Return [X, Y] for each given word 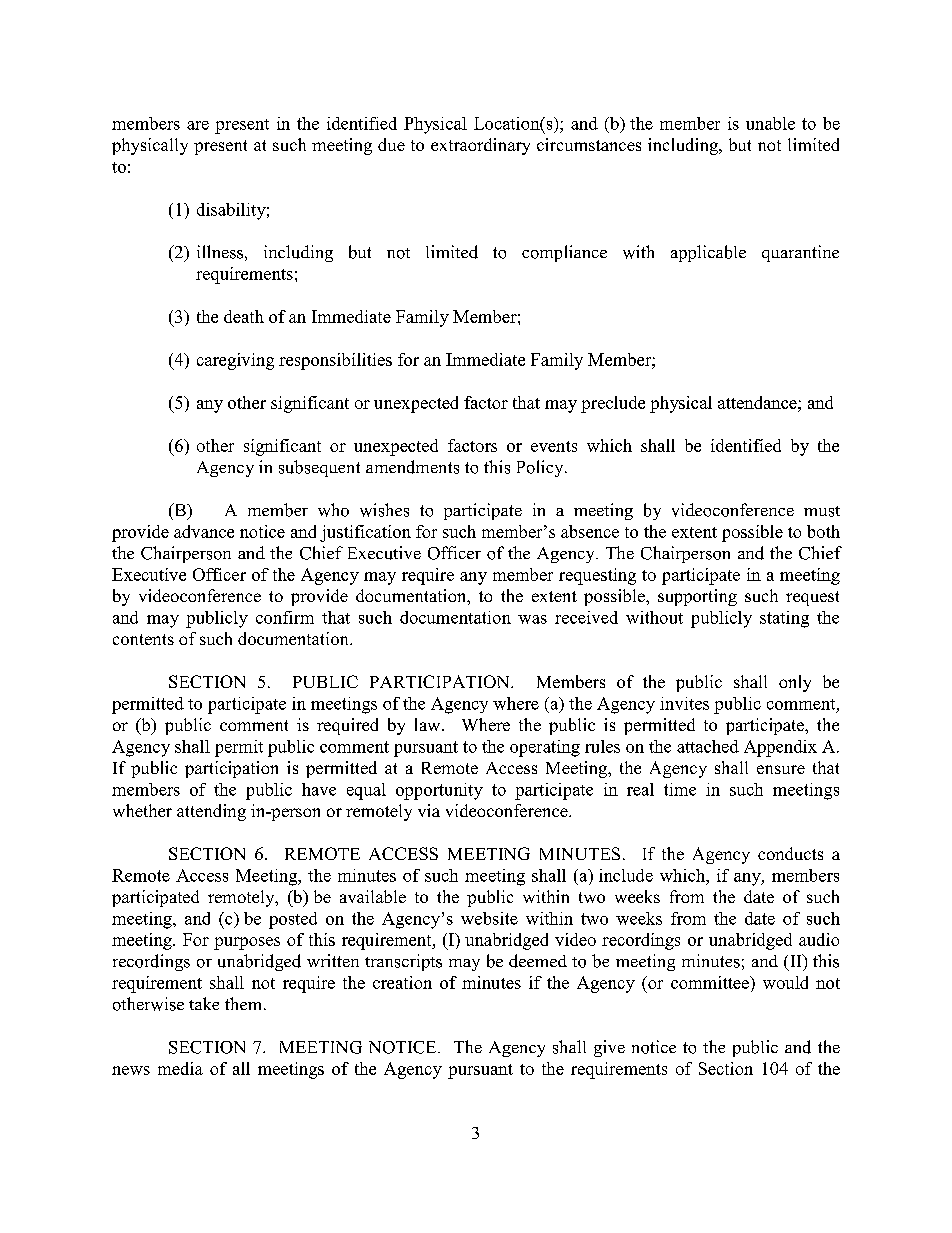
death [244, 316]
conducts [790, 853]
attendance [758, 402]
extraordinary [480, 146]
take [204, 1003]
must [822, 511]
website [489, 918]
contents [143, 639]
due [391, 144]
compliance [564, 253]
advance [204, 531]
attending [211, 812]
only [795, 683]
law [429, 724]
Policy [541, 468]
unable [770, 123]
